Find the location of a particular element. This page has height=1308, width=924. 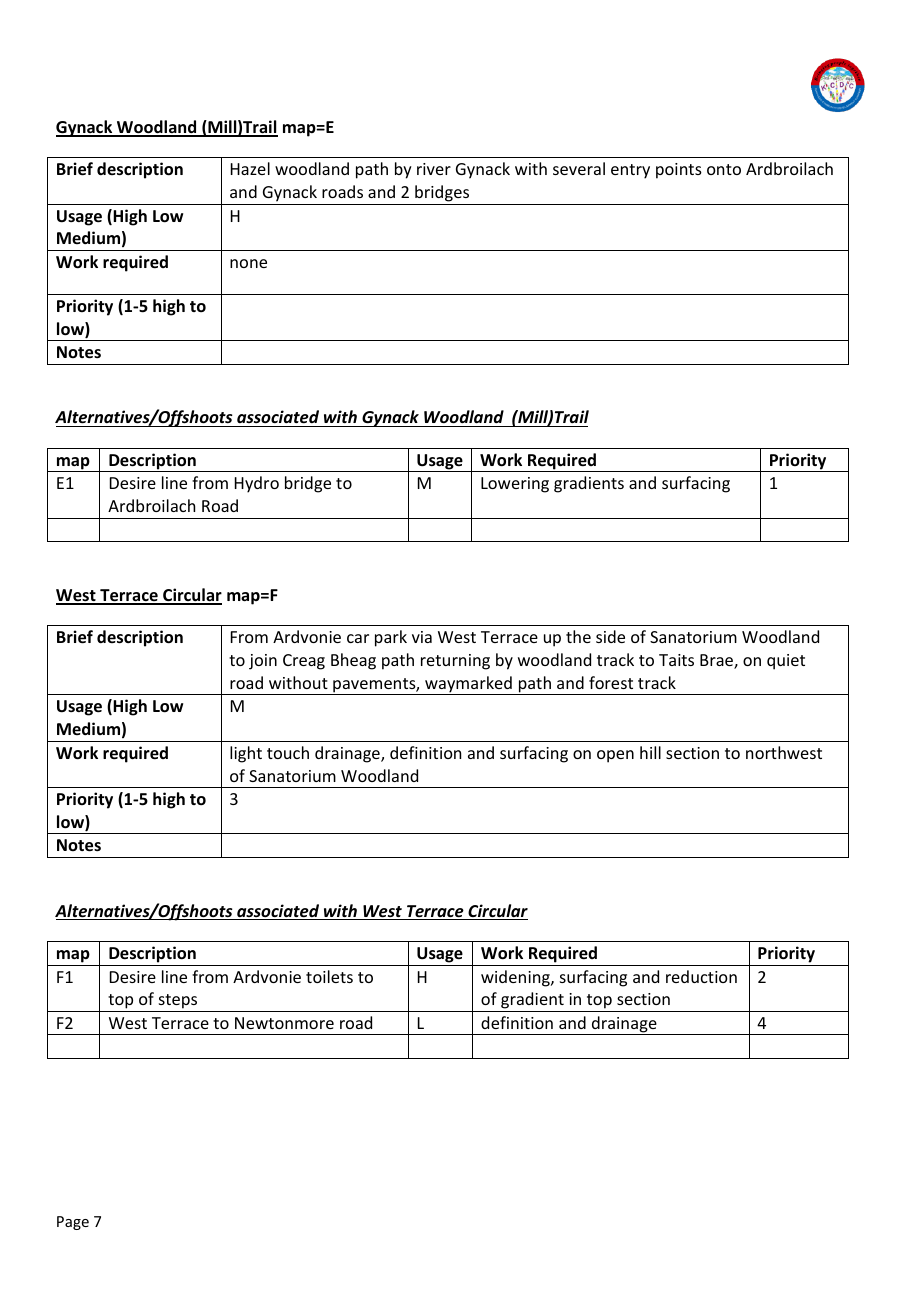

reduction is located at coordinates (701, 976).
